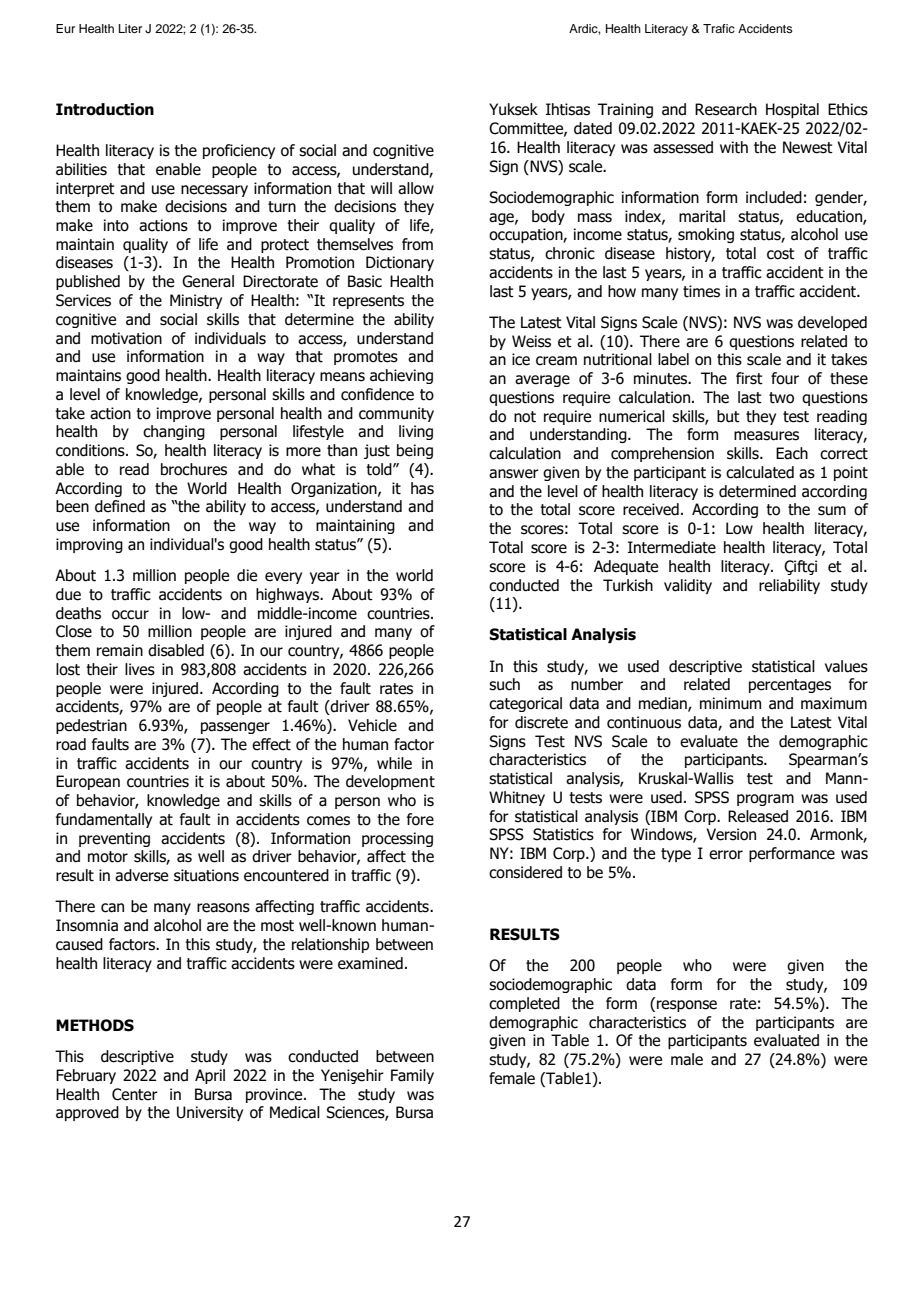 This screenshot has width=924, height=1308. What do you see at coordinates (412, 1076) in the screenshot?
I see `Family` at bounding box center [412, 1076].
